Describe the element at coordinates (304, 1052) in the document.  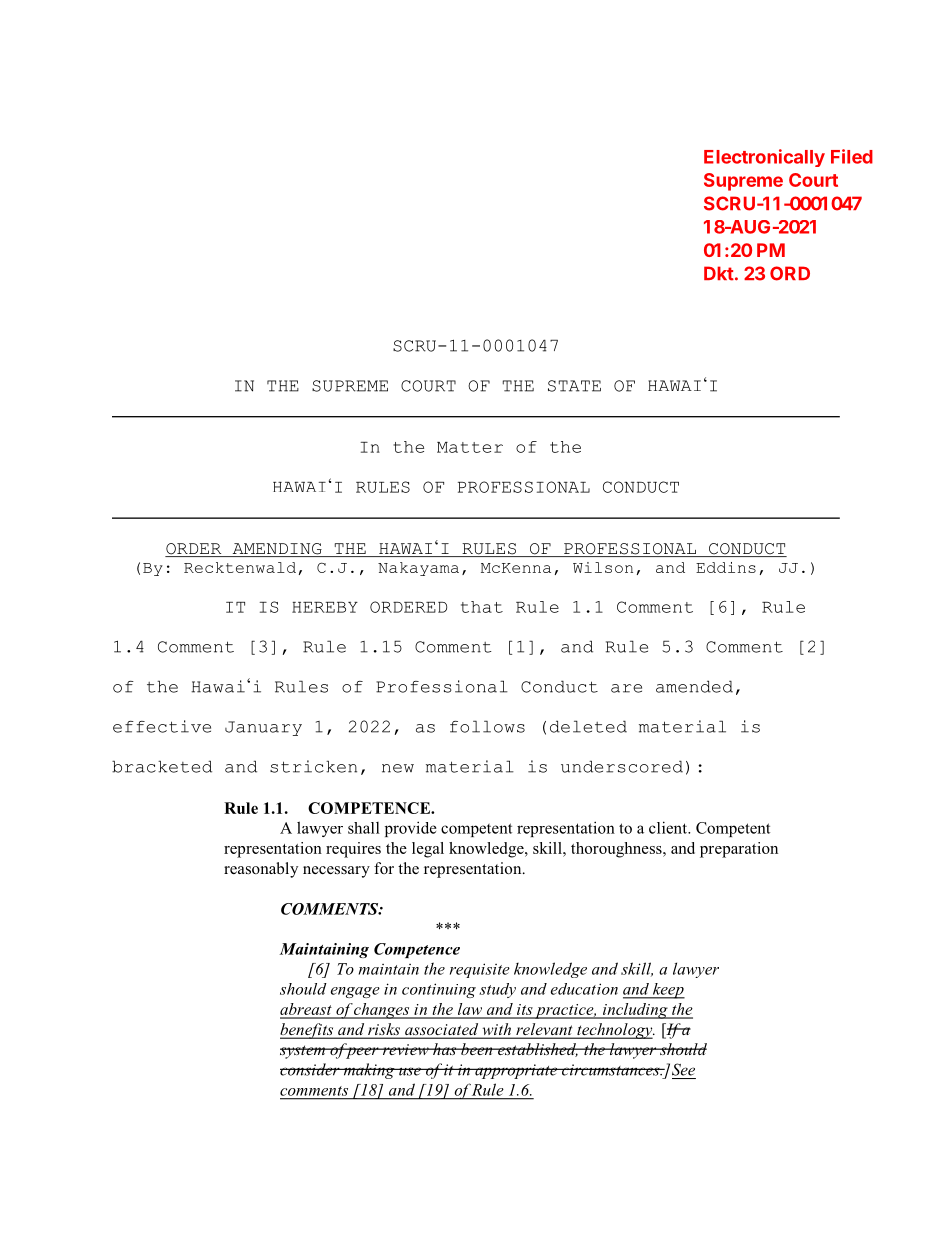
I see `system` at that location.
